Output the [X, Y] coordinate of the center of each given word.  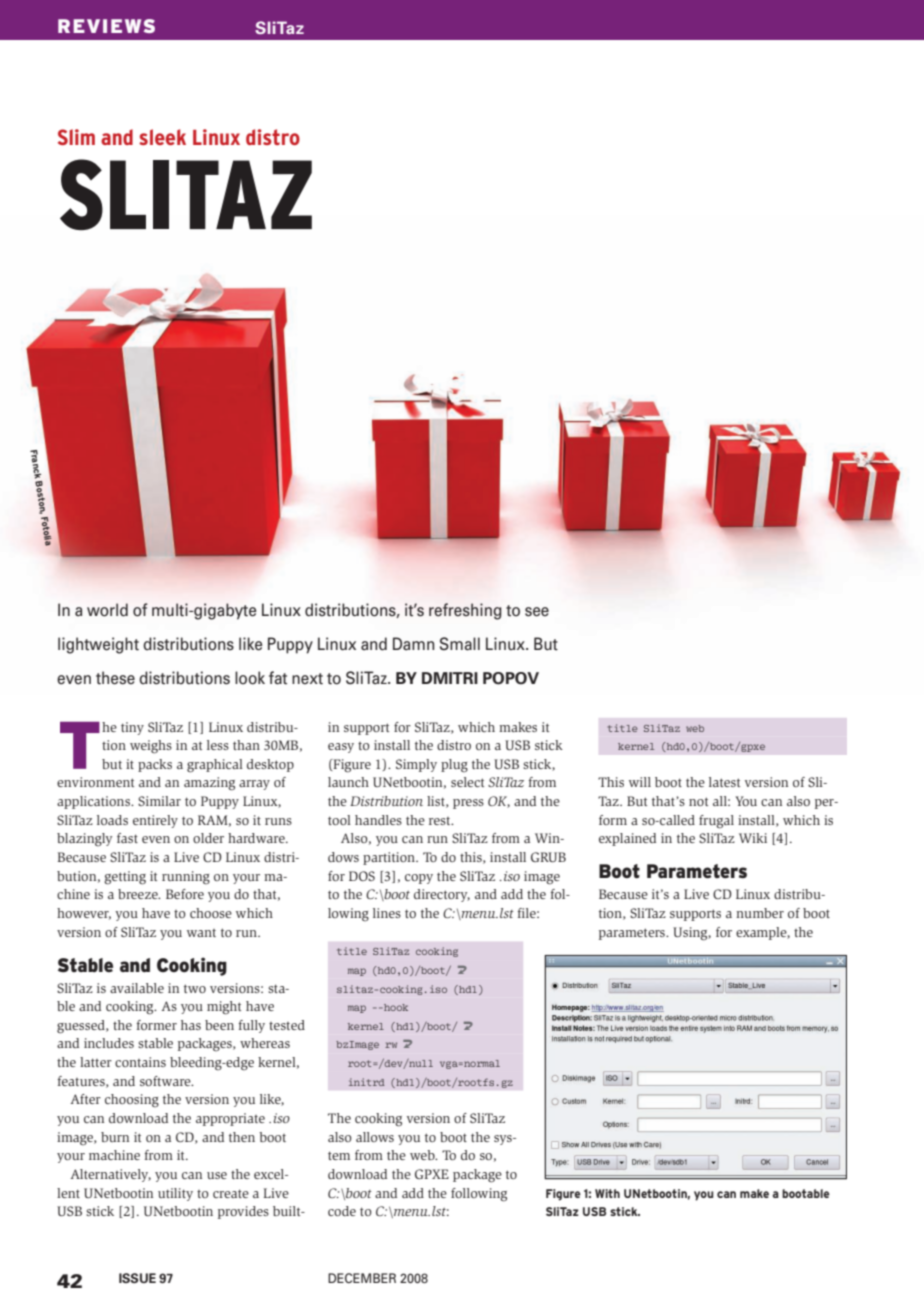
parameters [633, 934]
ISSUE [137, 1278]
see [537, 612]
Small [460, 644]
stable [155, 1043]
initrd [367, 1082]
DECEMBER [362, 1278]
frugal [716, 822]
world [107, 610]
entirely [155, 821]
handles [378, 820]
